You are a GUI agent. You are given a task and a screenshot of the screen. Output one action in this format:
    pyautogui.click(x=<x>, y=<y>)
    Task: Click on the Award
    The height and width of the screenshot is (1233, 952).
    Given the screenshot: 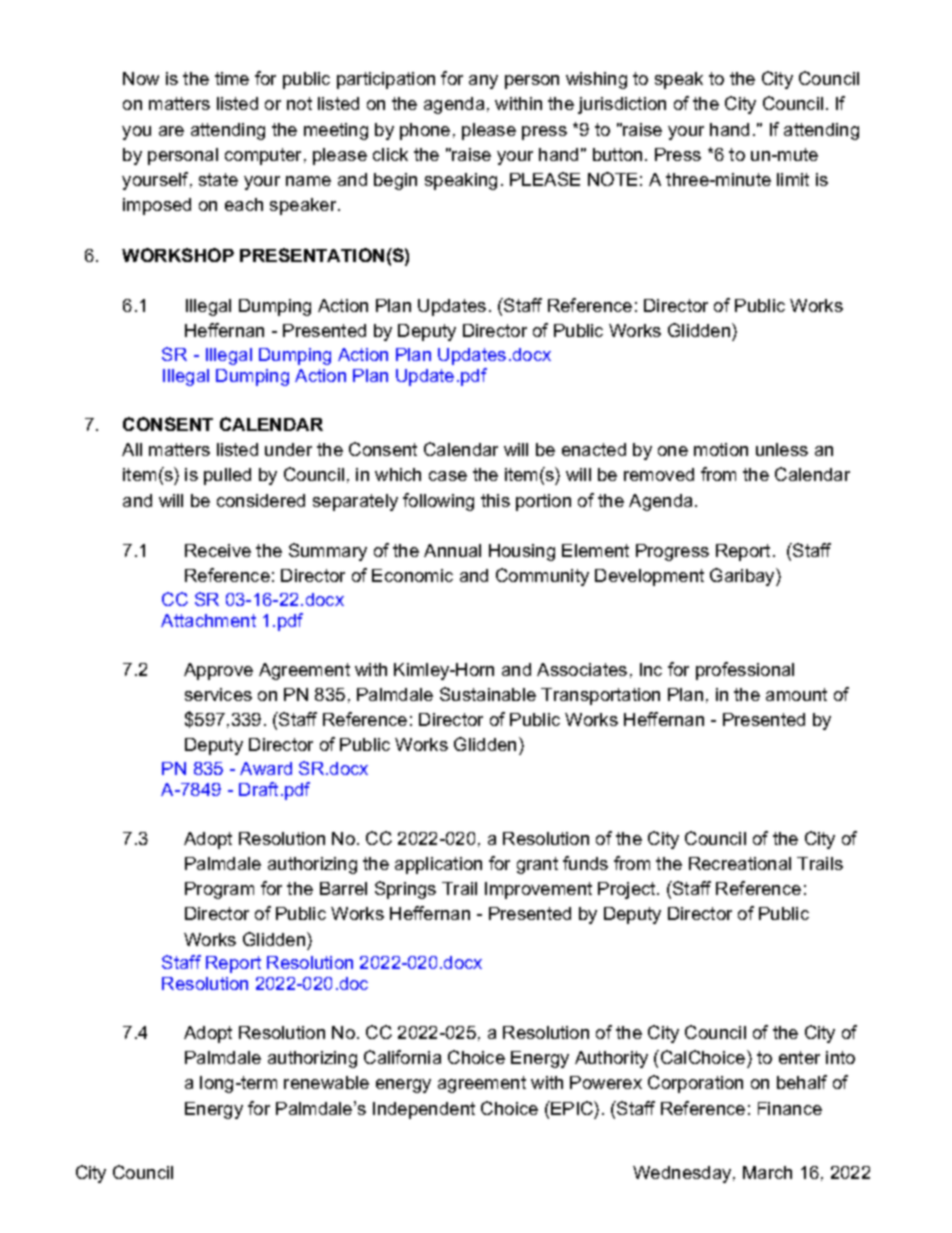 What is the action you would take?
    pyautogui.click(x=266, y=768)
